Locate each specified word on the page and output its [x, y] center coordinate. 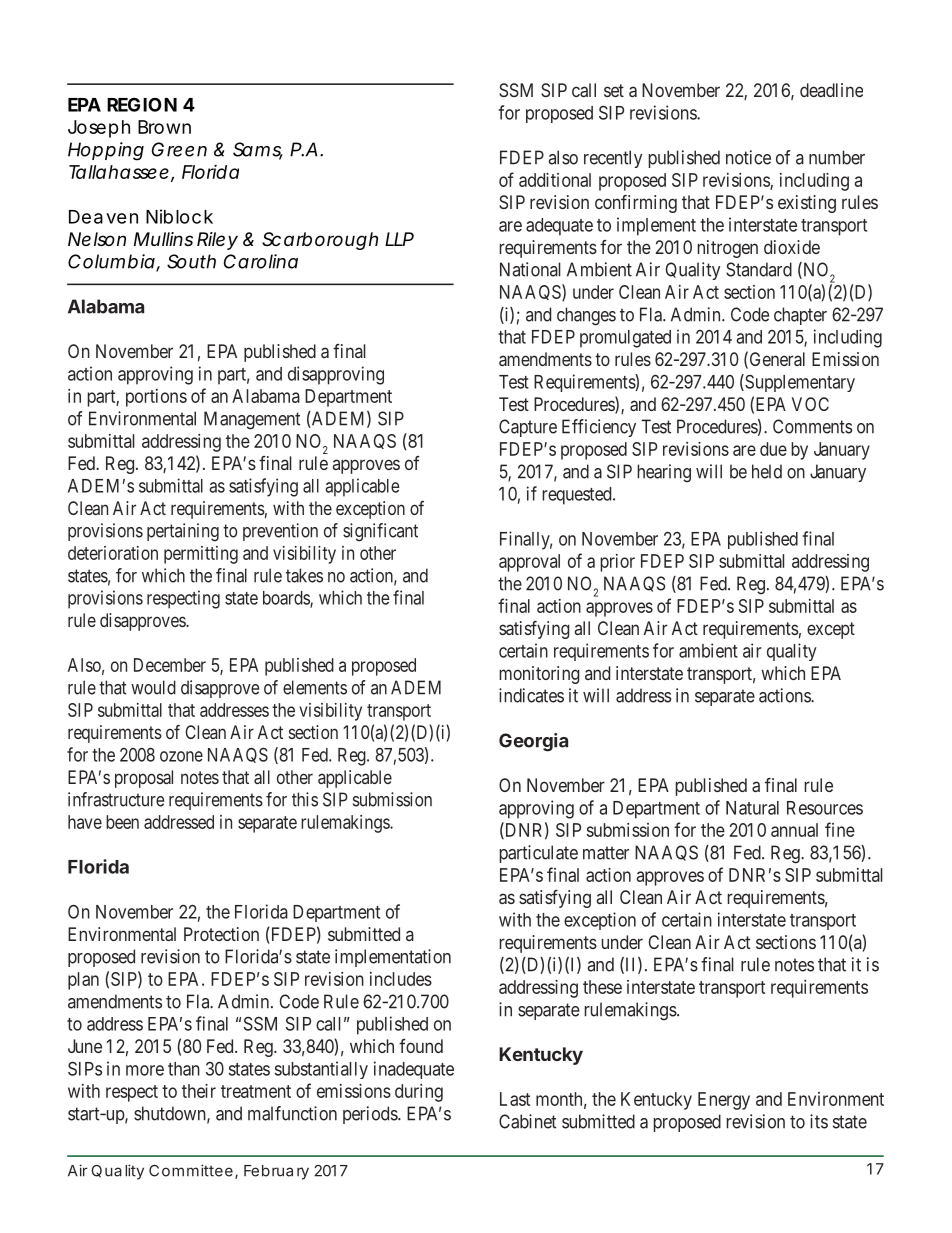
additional [555, 180]
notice [748, 157]
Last [515, 1099]
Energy [724, 1101]
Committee [191, 1170]
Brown [164, 127]
